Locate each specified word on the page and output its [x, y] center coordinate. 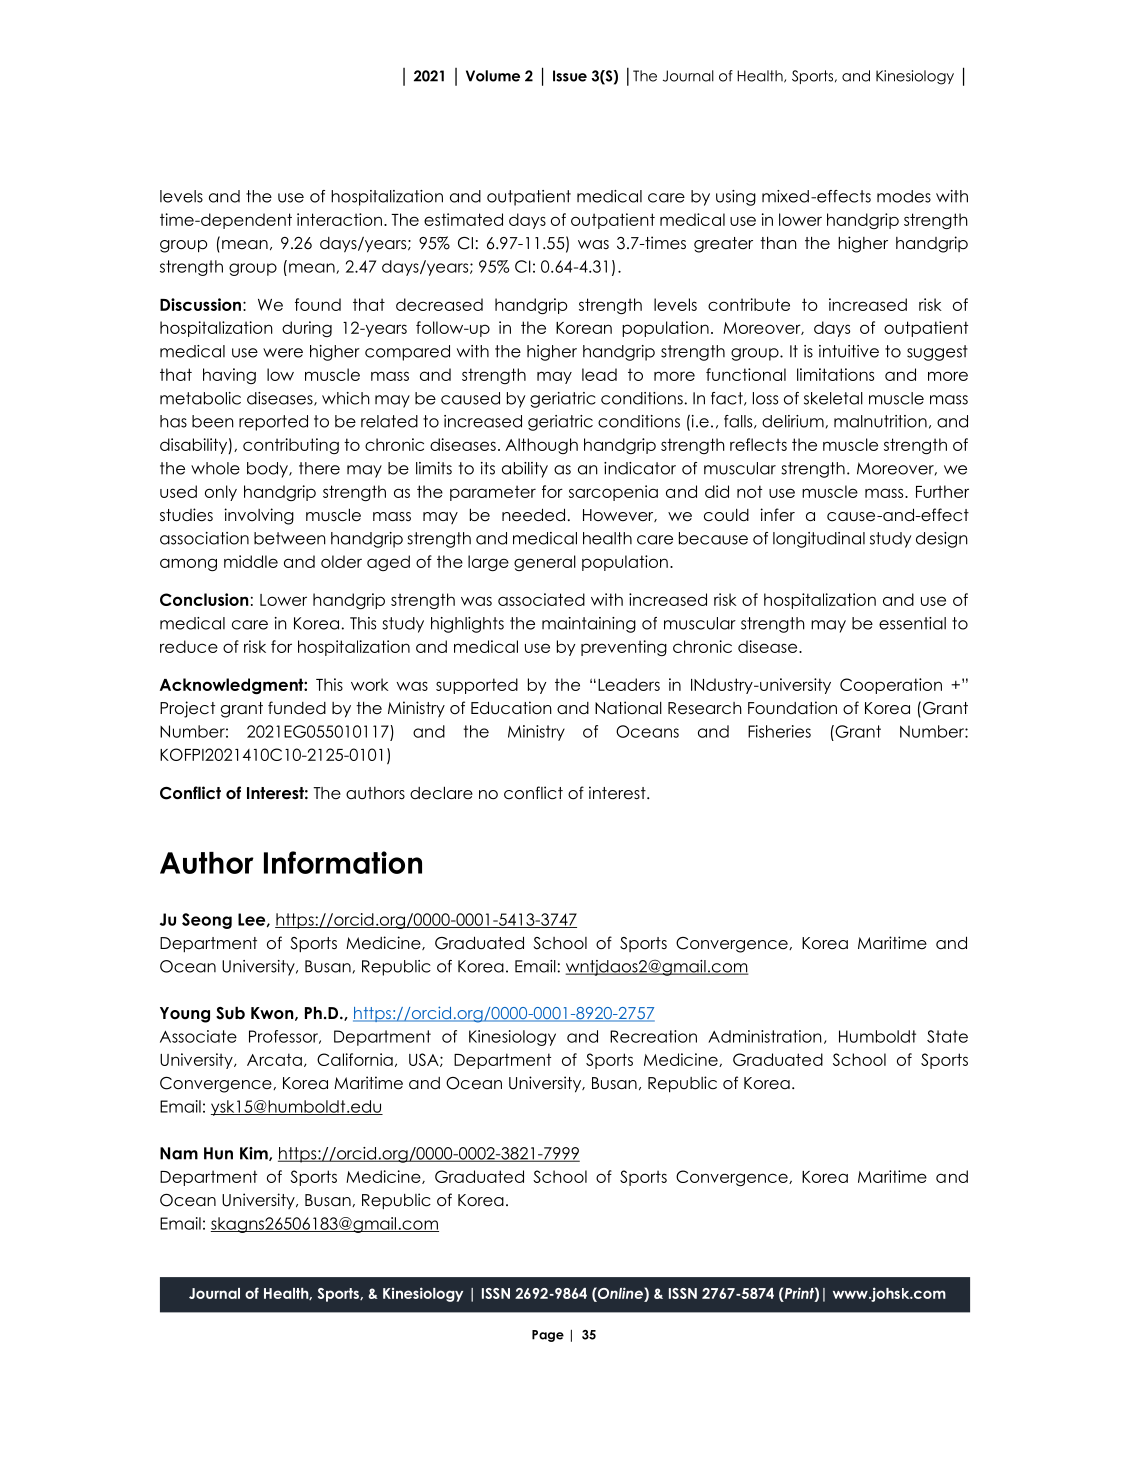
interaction [339, 219]
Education [511, 708]
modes [904, 196]
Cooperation [891, 686]
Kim [255, 1154]
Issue [570, 76]
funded [297, 708]
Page [548, 1336]
